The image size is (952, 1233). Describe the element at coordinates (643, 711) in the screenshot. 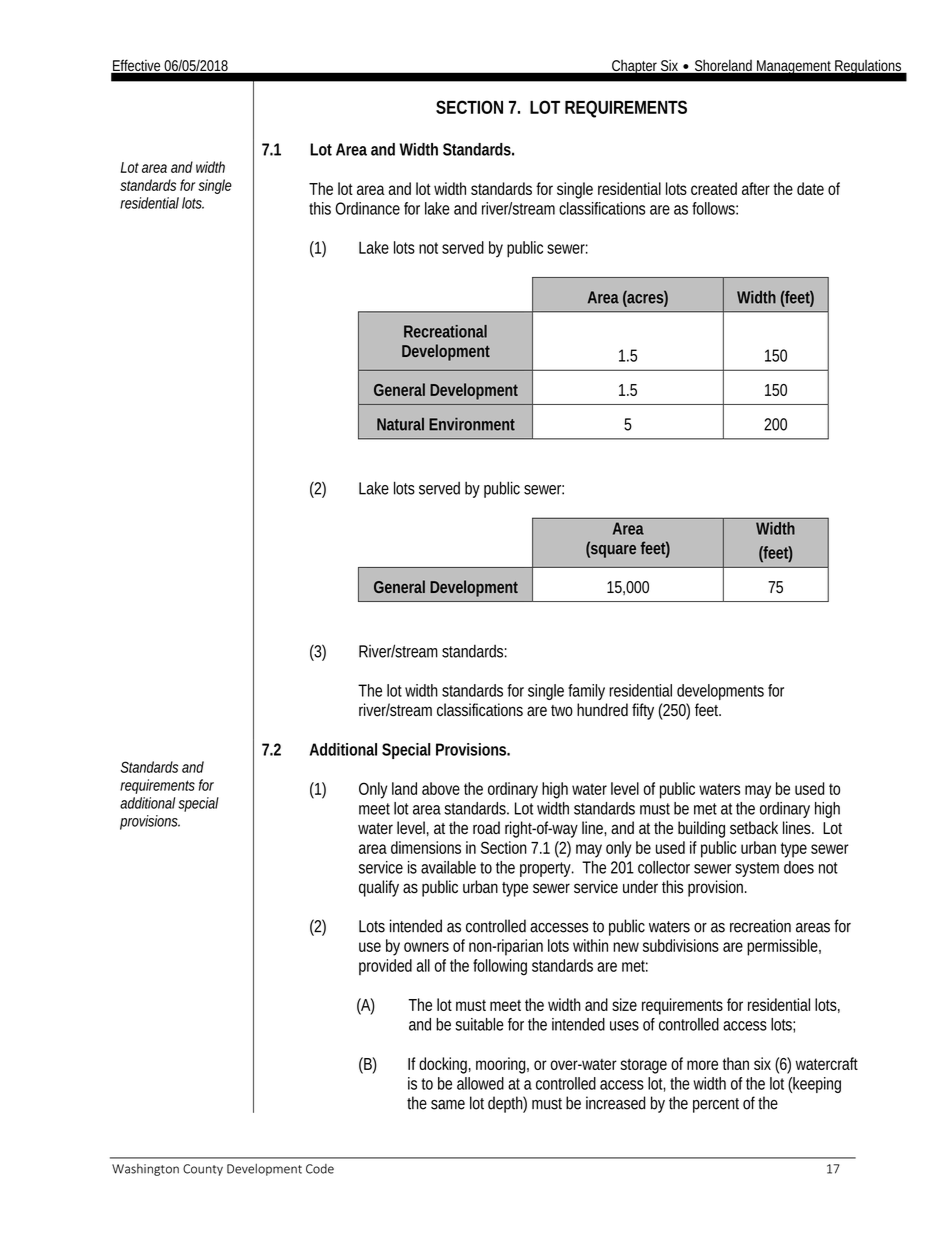

I see `fifty` at that location.
